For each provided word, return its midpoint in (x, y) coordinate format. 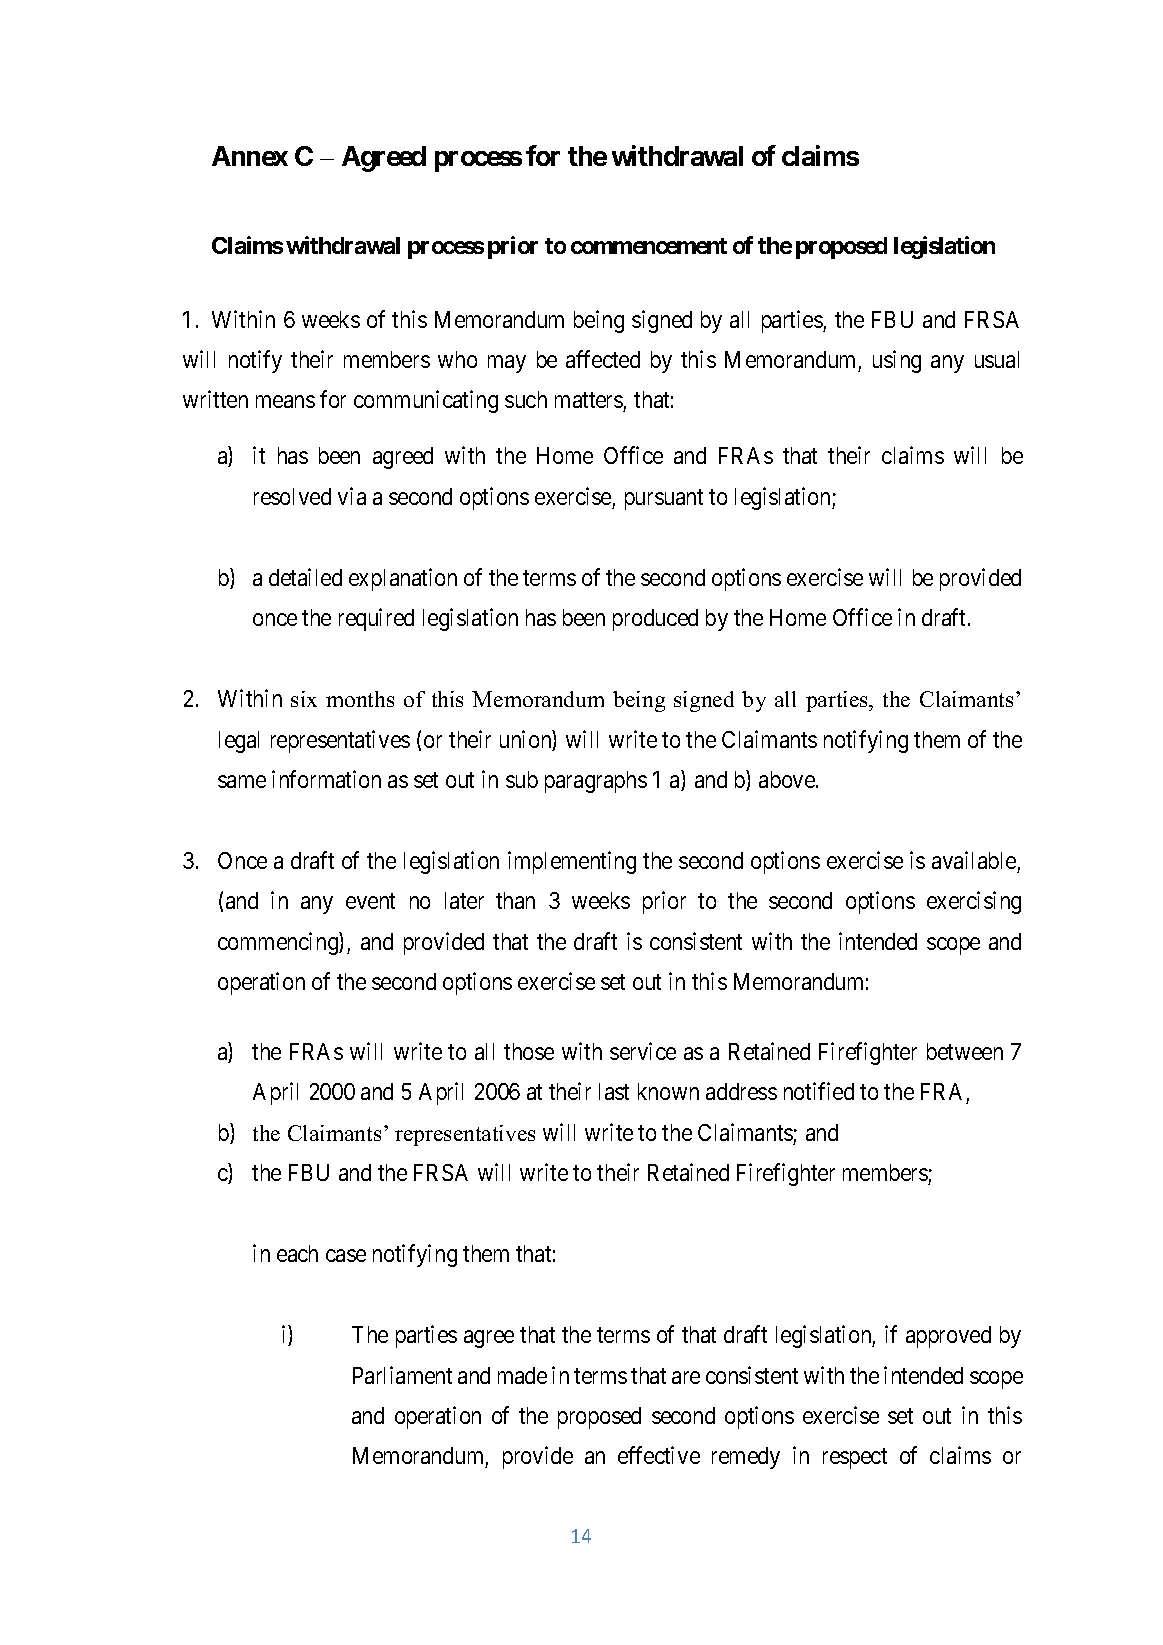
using (897, 361)
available (974, 860)
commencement (649, 246)
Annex (250, 156)
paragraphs (596, 782)
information (326, 779)
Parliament (402, 1375)
